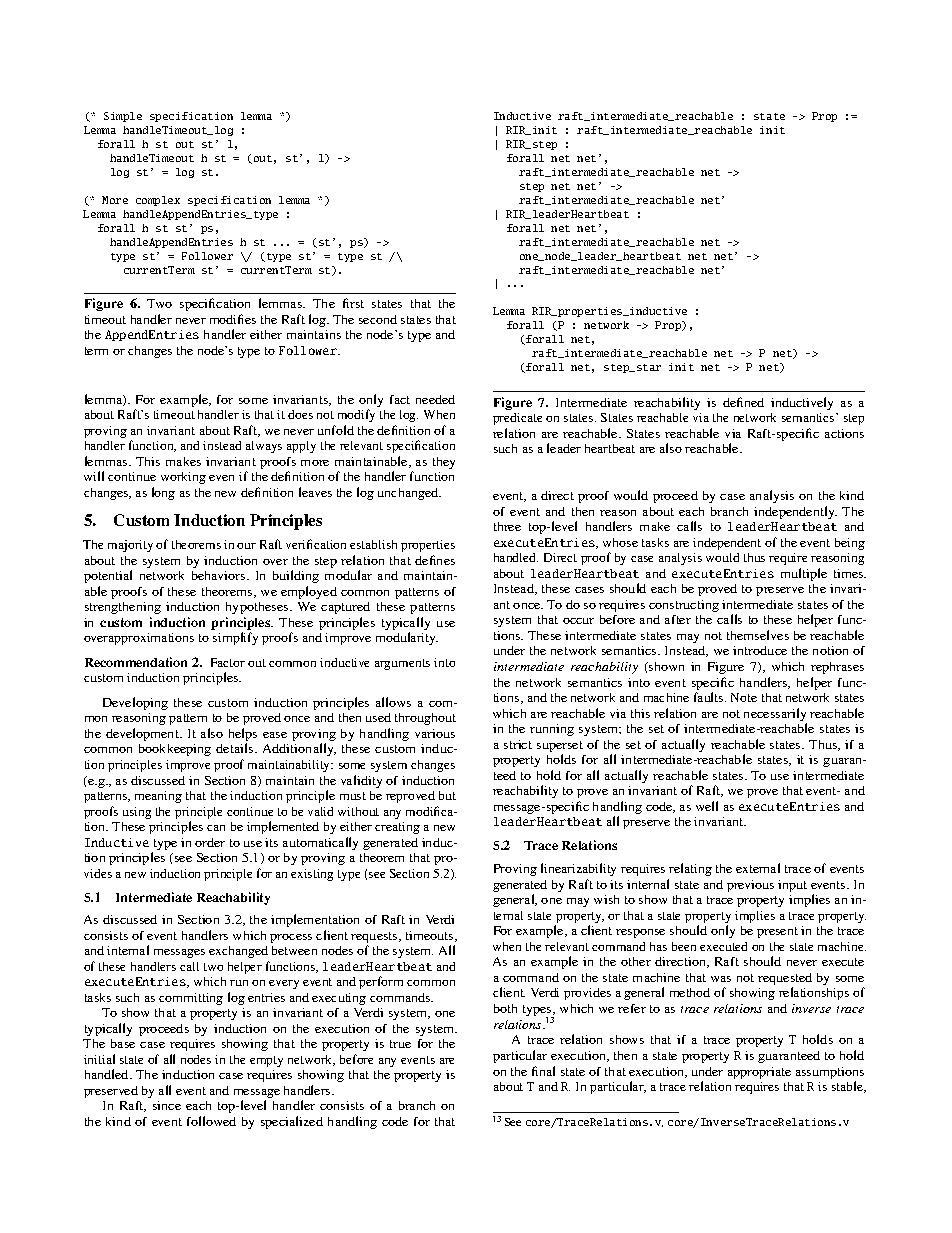 This page has width=952, height=1233. What do you see at coordinates (123, 117) in the page?
I see `Simple` at bounding box center [123, 117].
